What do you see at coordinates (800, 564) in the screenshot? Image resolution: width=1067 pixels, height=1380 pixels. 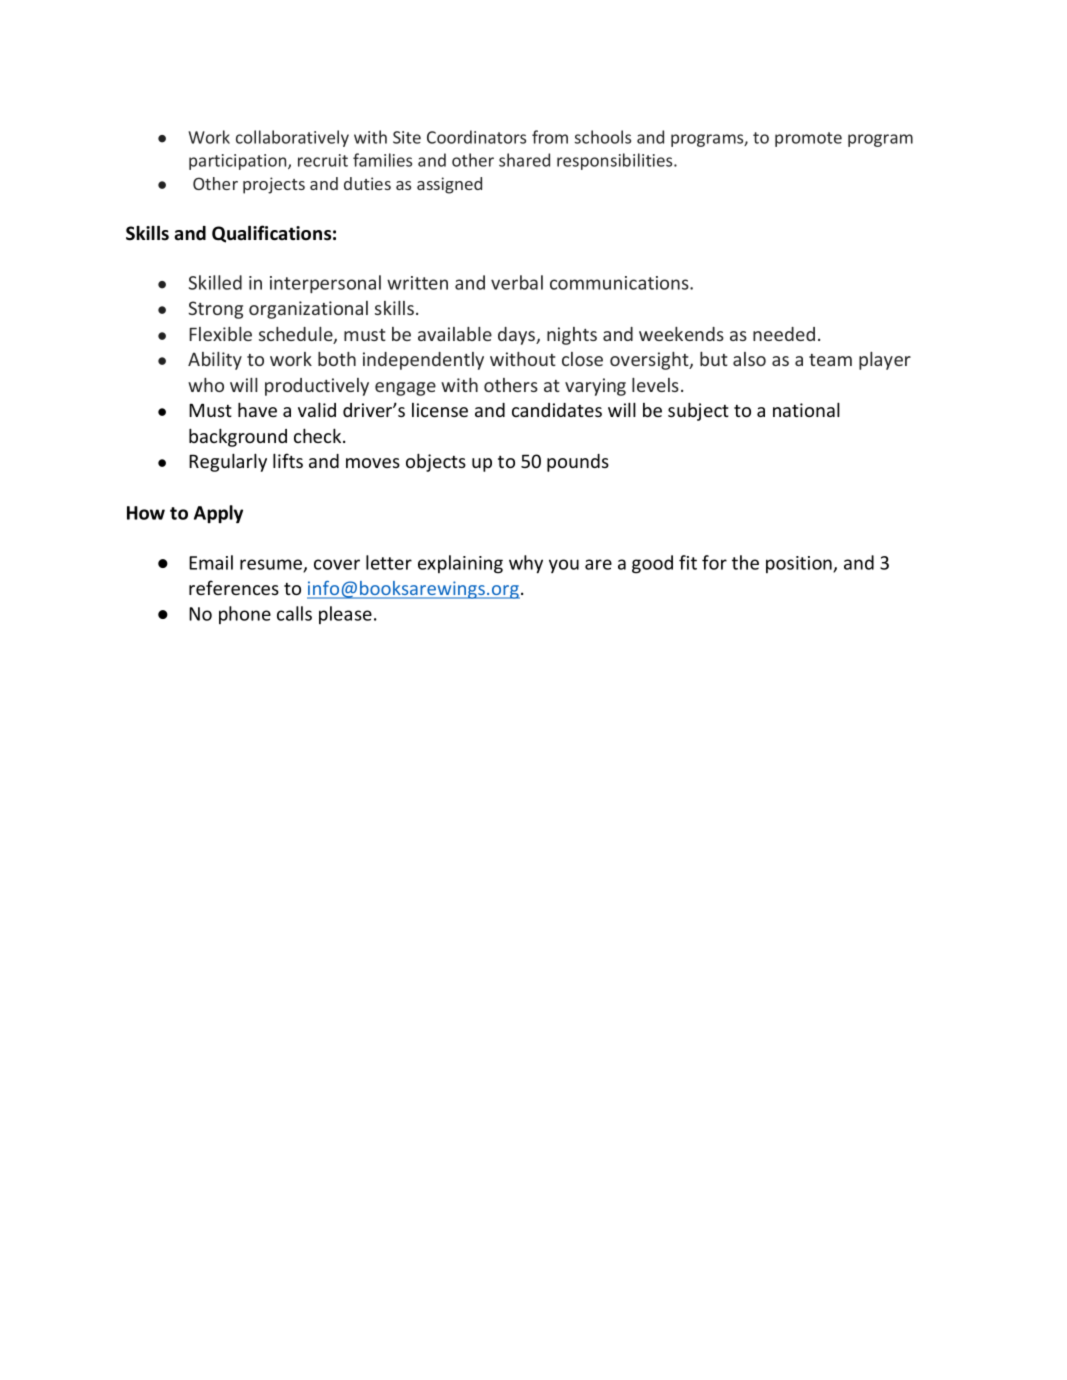 I see `position` at bounding box center [800, 564].
